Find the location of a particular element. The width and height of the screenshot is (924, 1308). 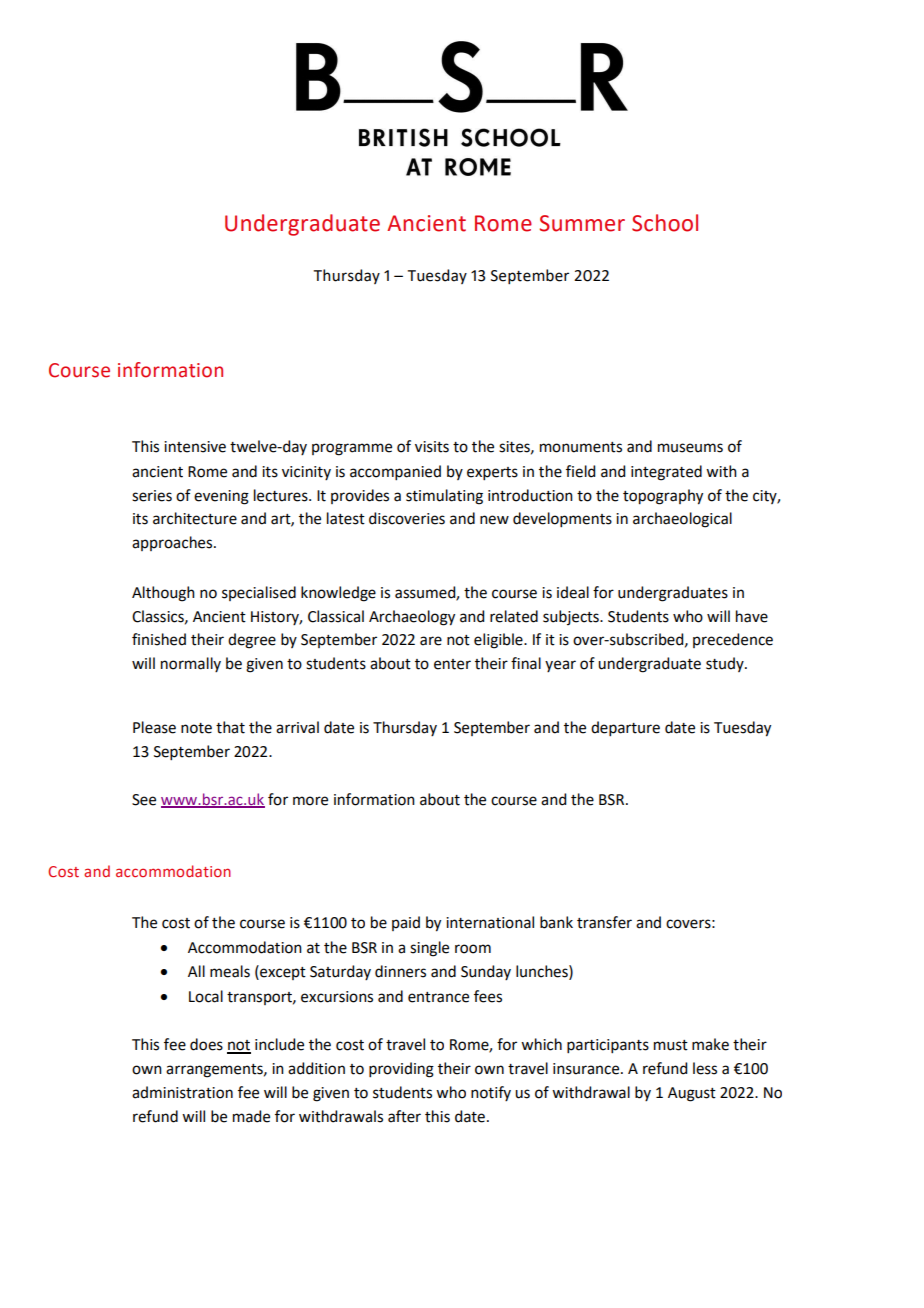

School is located at coordinates (665, 223).
